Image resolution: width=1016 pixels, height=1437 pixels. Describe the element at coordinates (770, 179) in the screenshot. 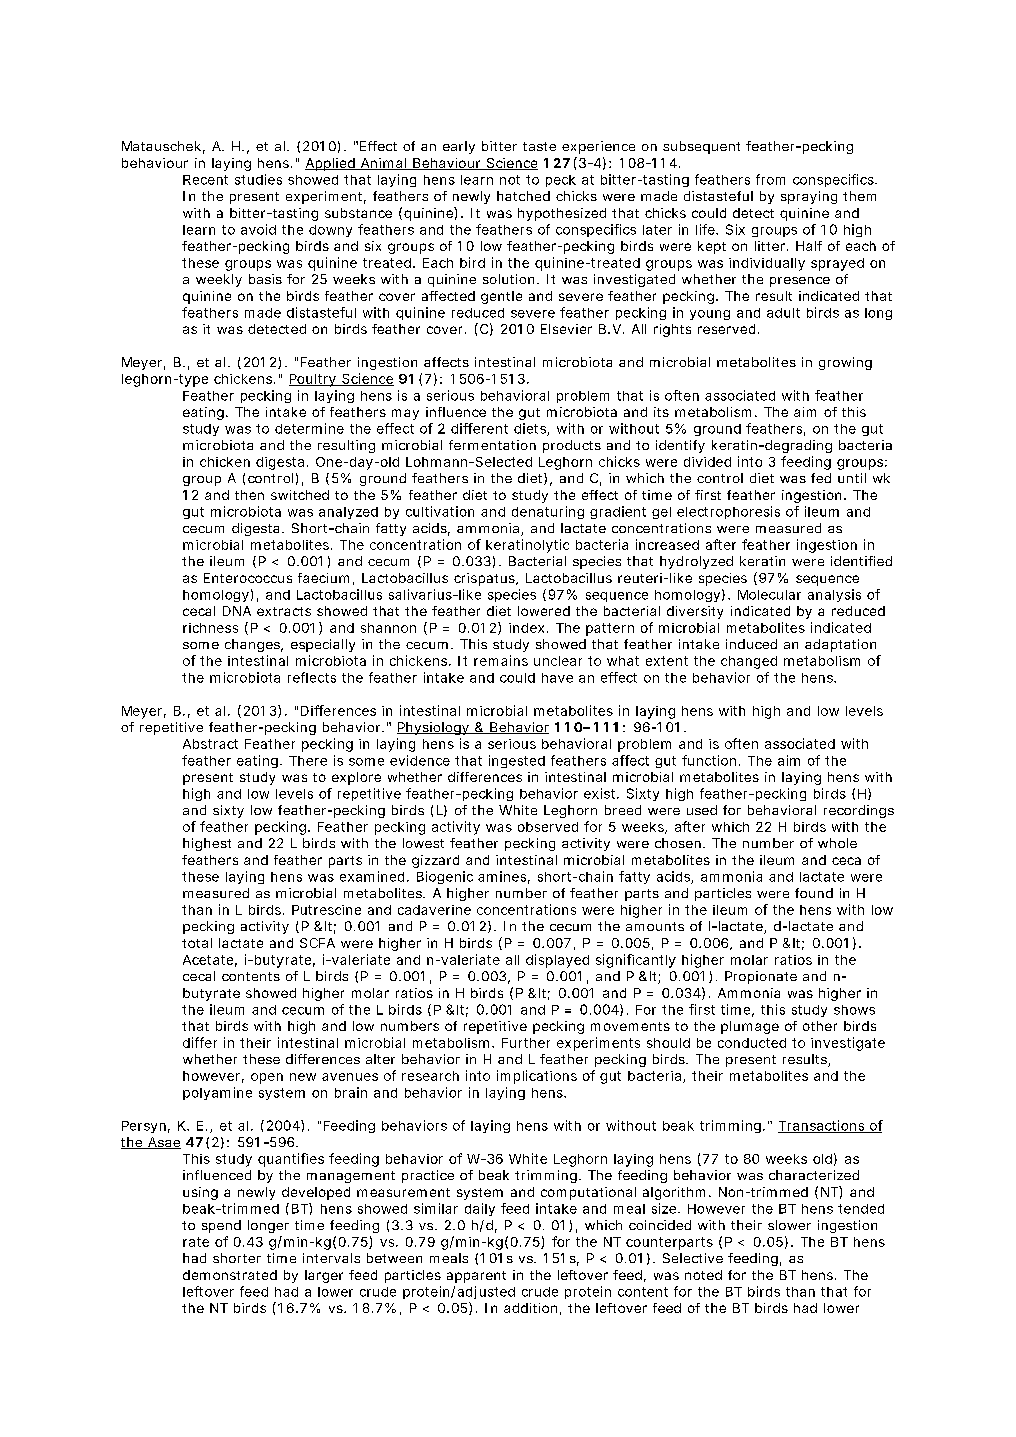

I see `from` at that location.
